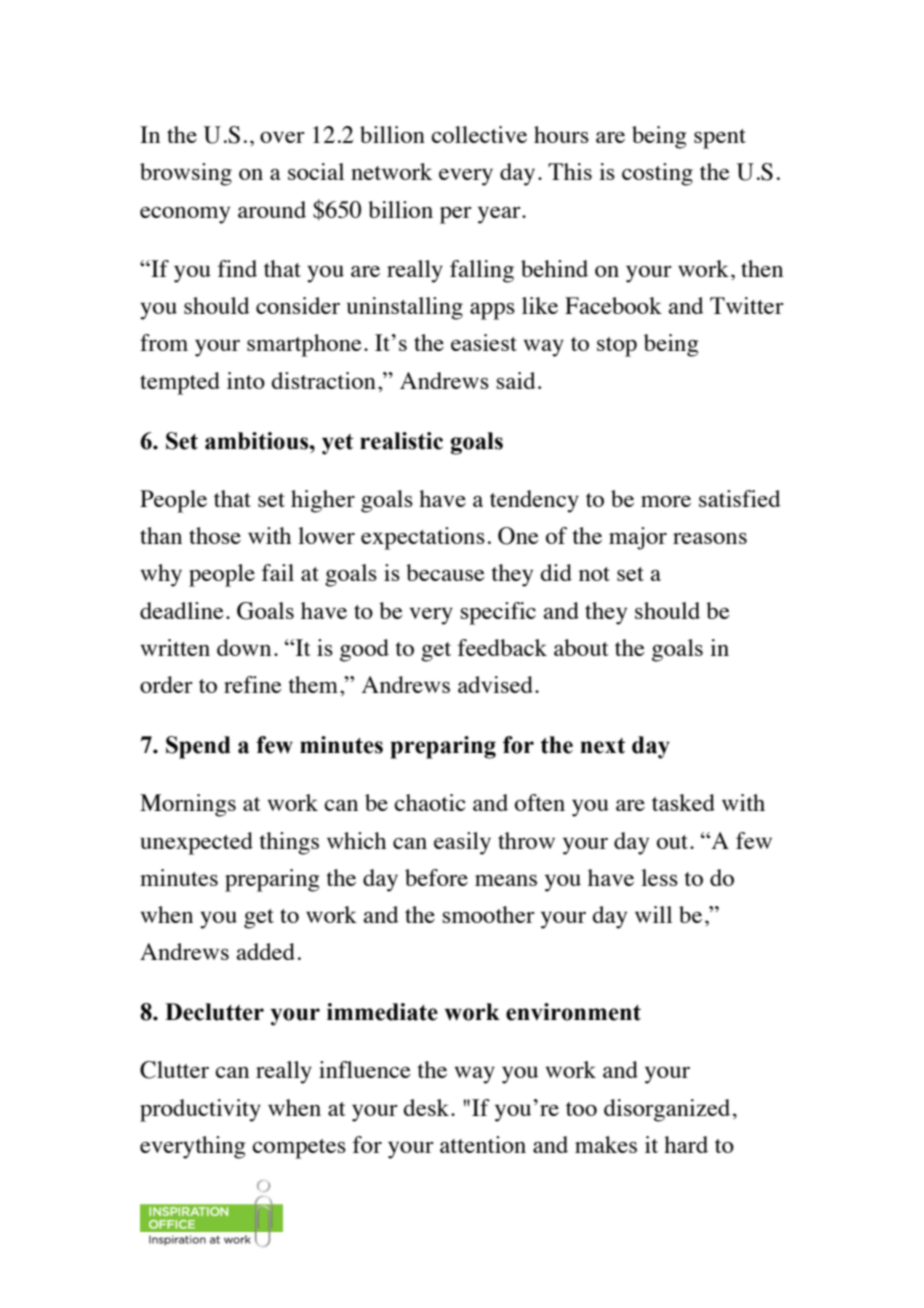  Describe the element at coordinates (581, 647) in the screenshot. I see `about` at that location.
